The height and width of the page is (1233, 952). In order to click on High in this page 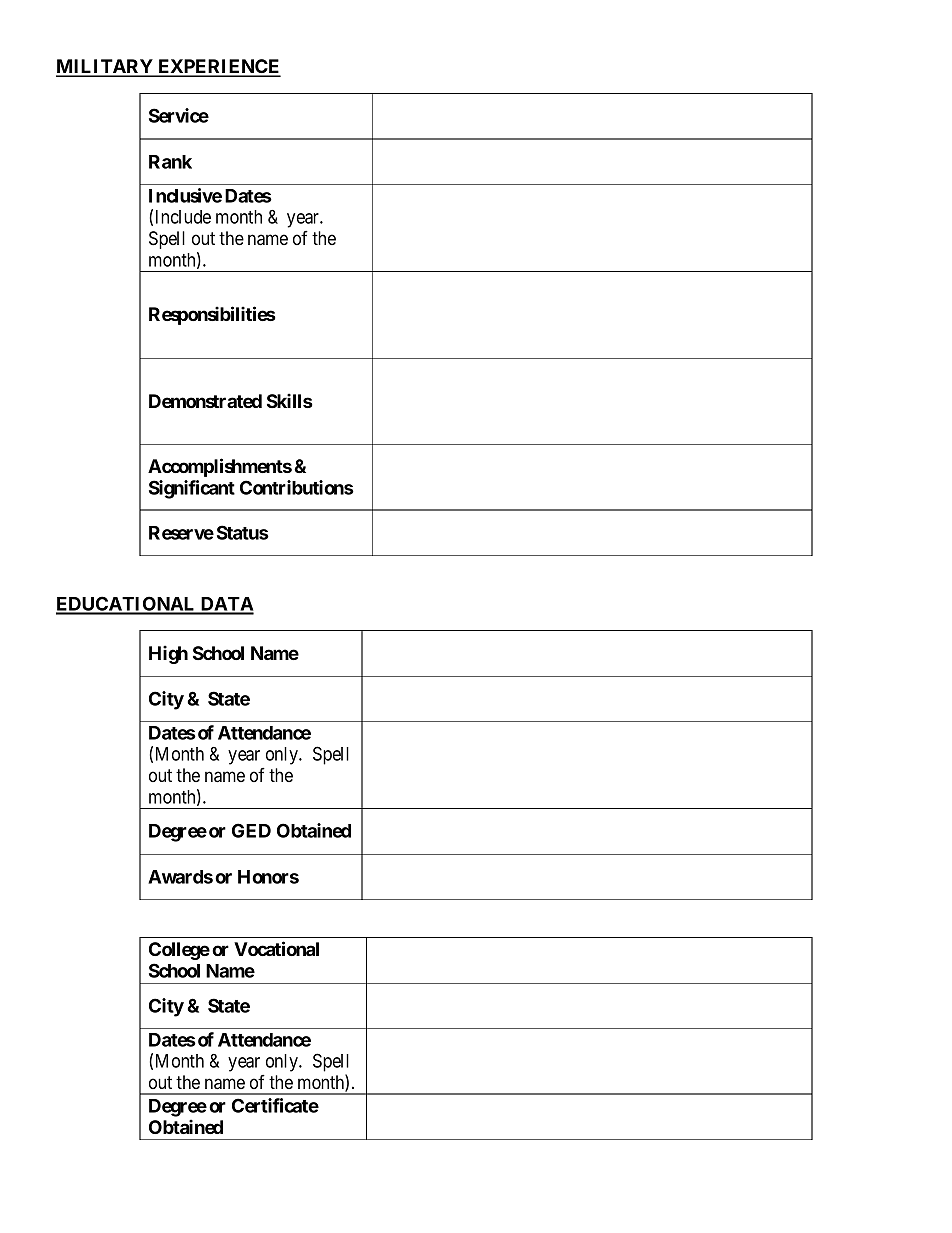, I will do `click(168, 654)`.
